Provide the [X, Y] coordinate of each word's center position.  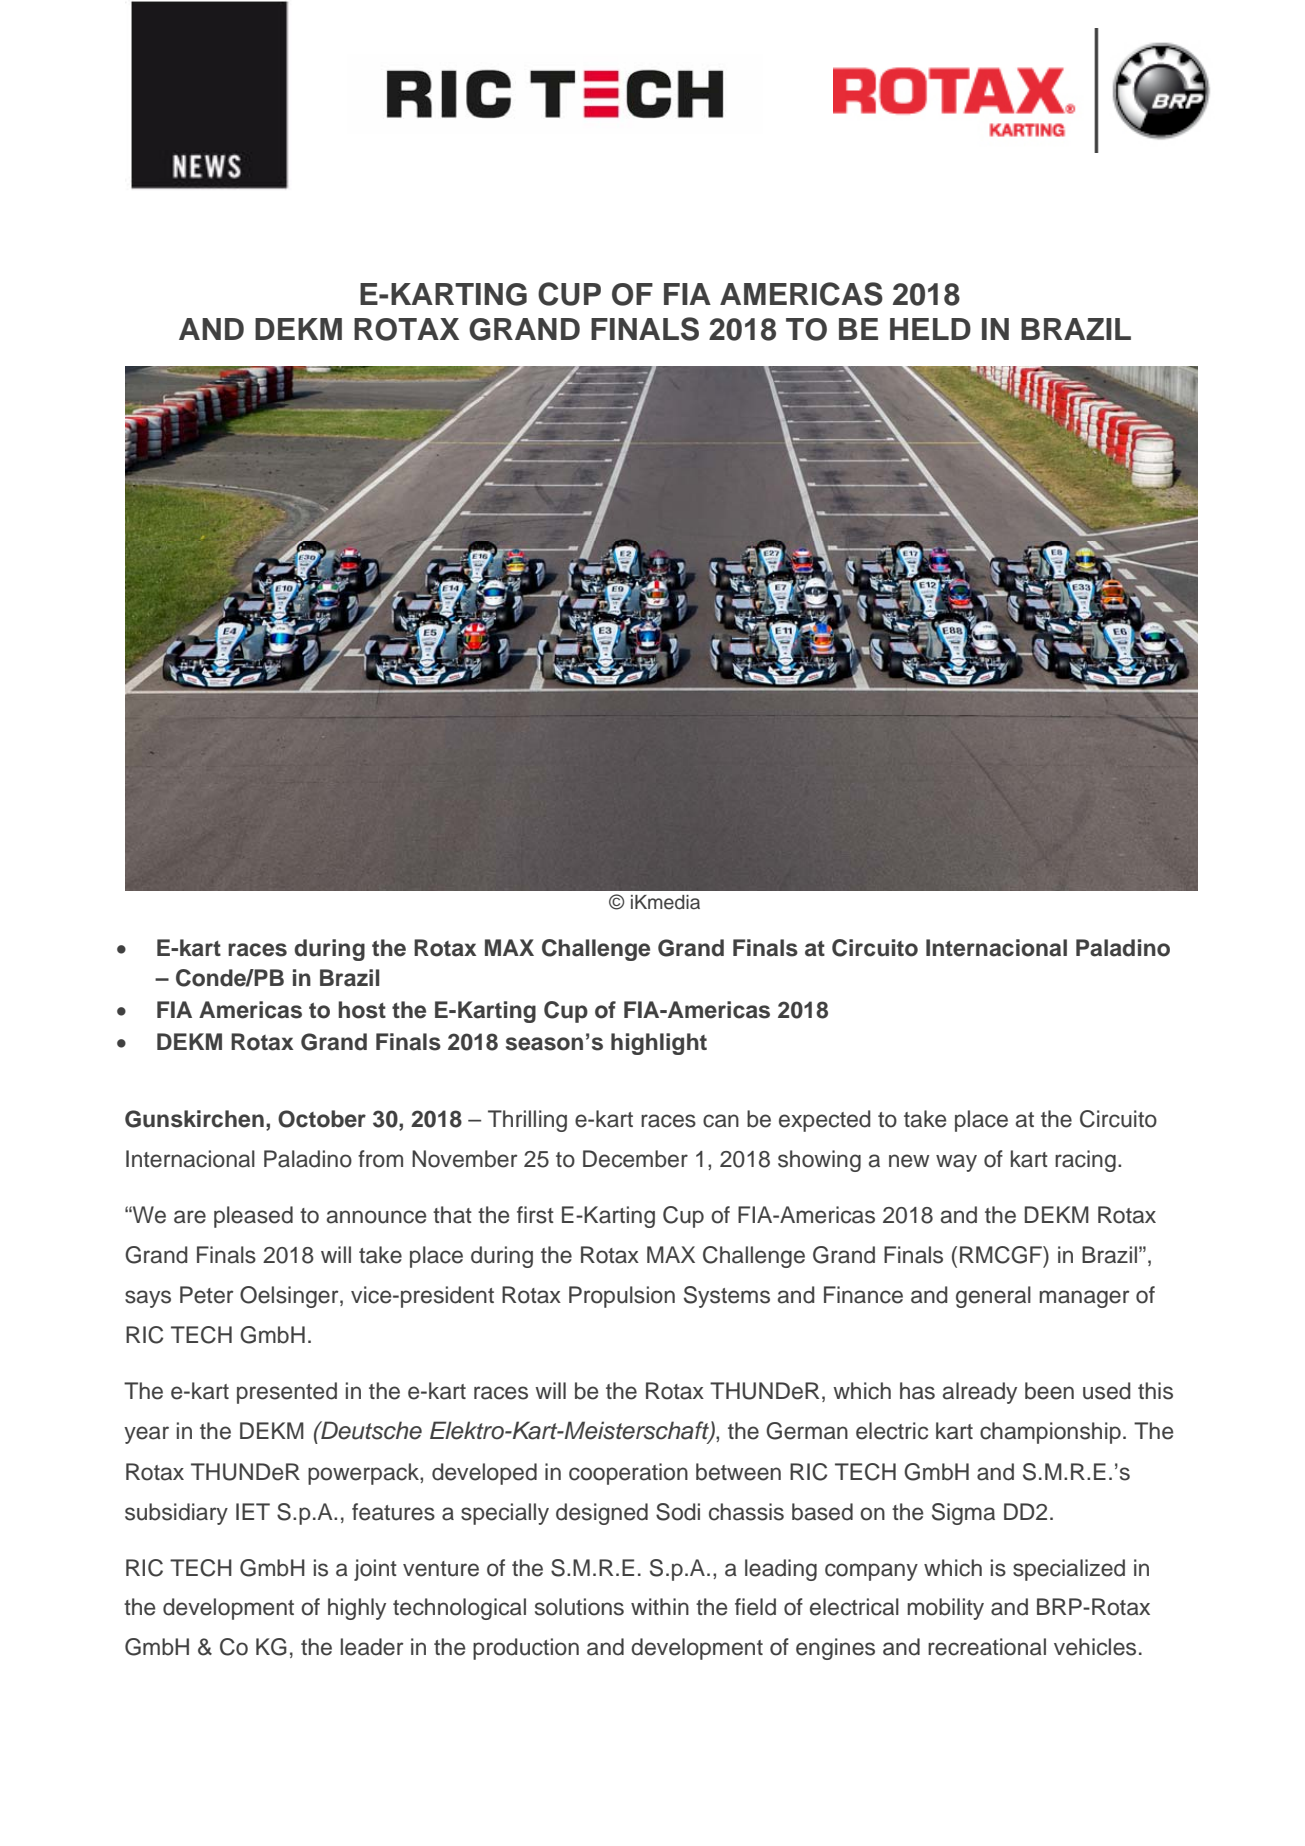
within [660, 1606]
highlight [659, 1044]
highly [357, 1609]
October [322, 1119]
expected [824, 1121]
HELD [930, 329]
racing [1085, 1161]
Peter [207, 1295]
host [362, 1010]
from [380, 1159]
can [721, 1121]
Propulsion [622, 1297]
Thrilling [527, 1121]
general [993, 1297]
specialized [1069, 1570]
